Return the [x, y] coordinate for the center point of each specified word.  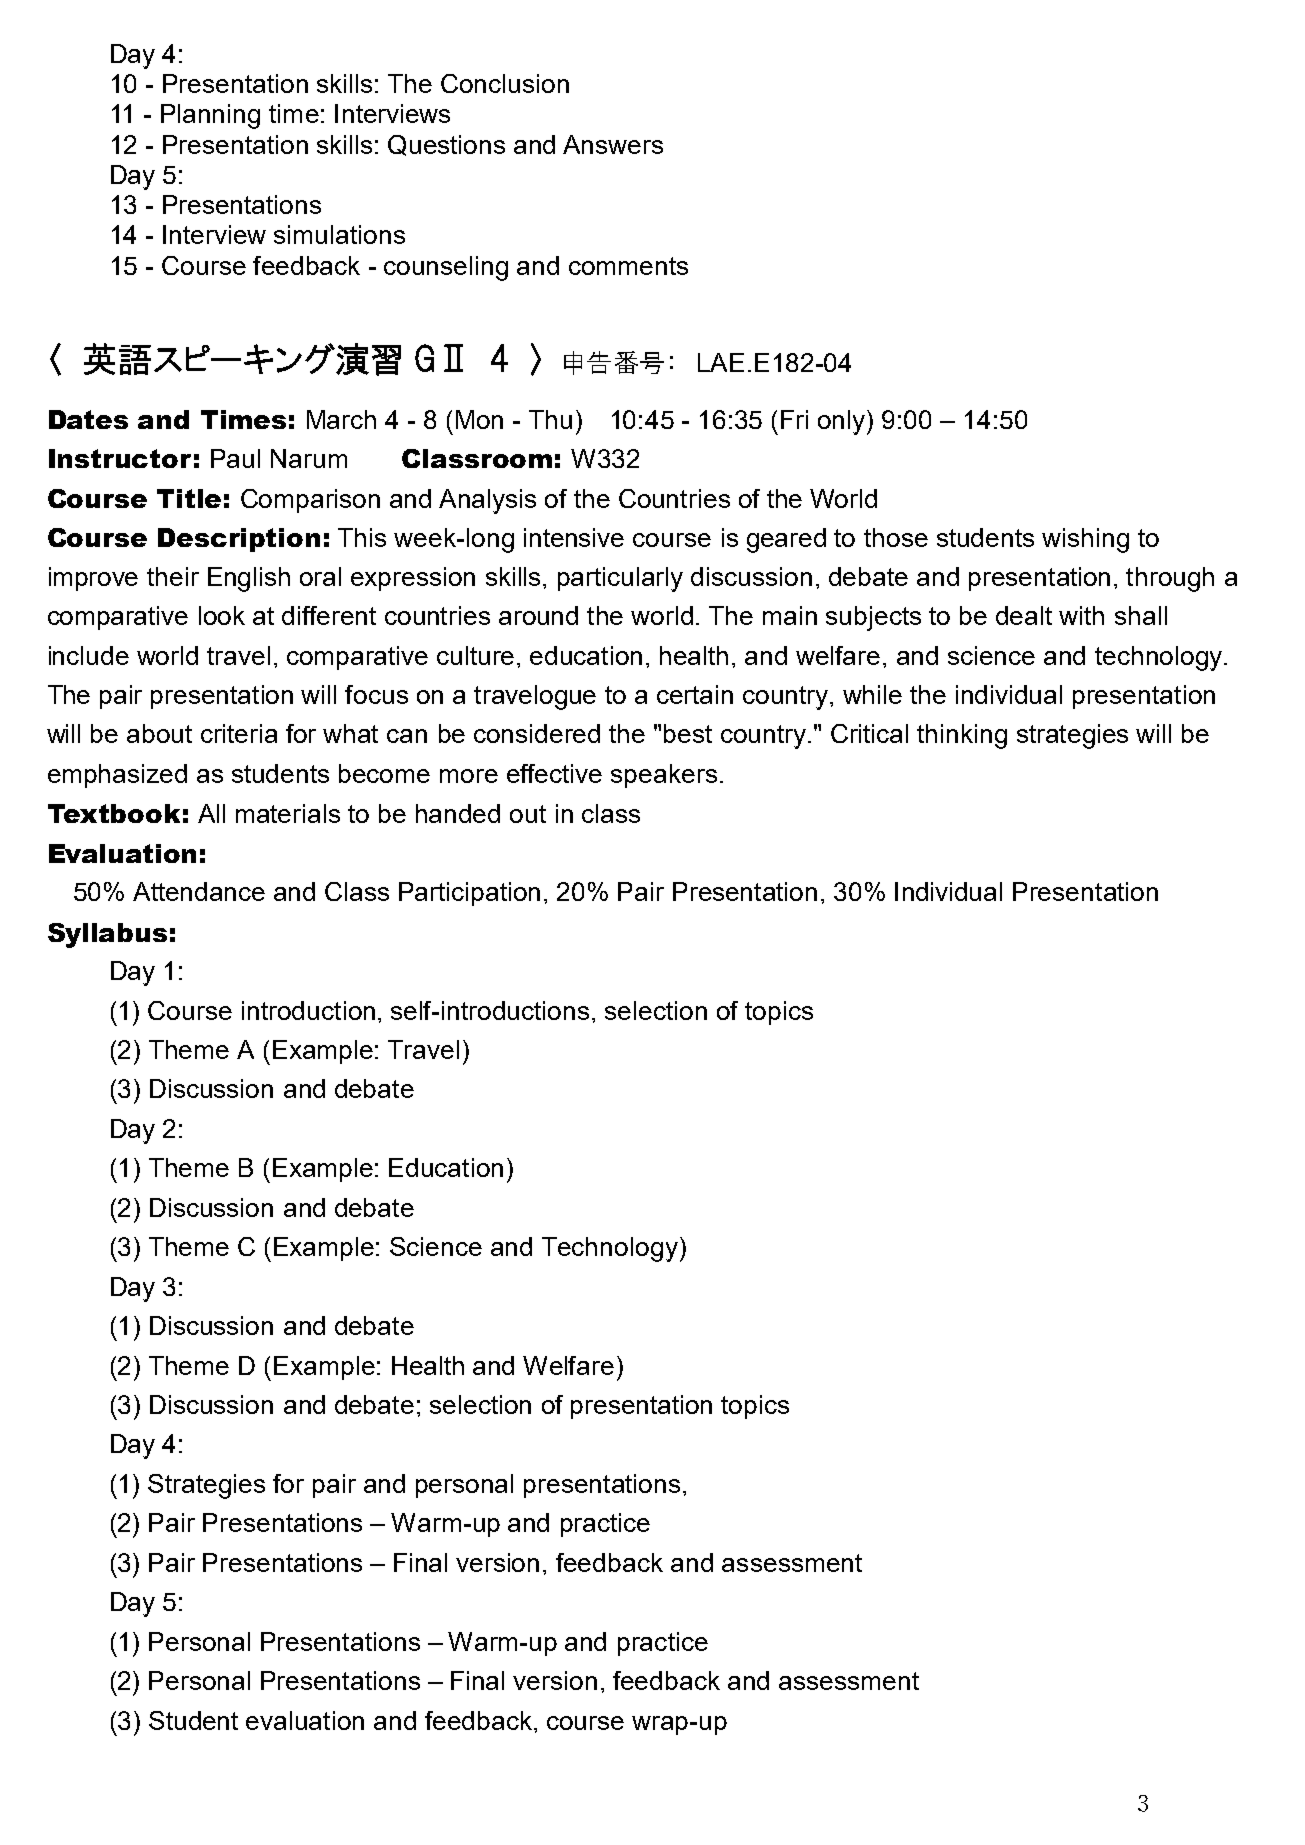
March [341, 419]
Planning [210, 116]
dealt [1024, 615]
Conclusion [505, 83]
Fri [794, 419]
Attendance [199, 891]
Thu [550, 419]
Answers [613, 144]
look [222, 615]
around [538, 615]
